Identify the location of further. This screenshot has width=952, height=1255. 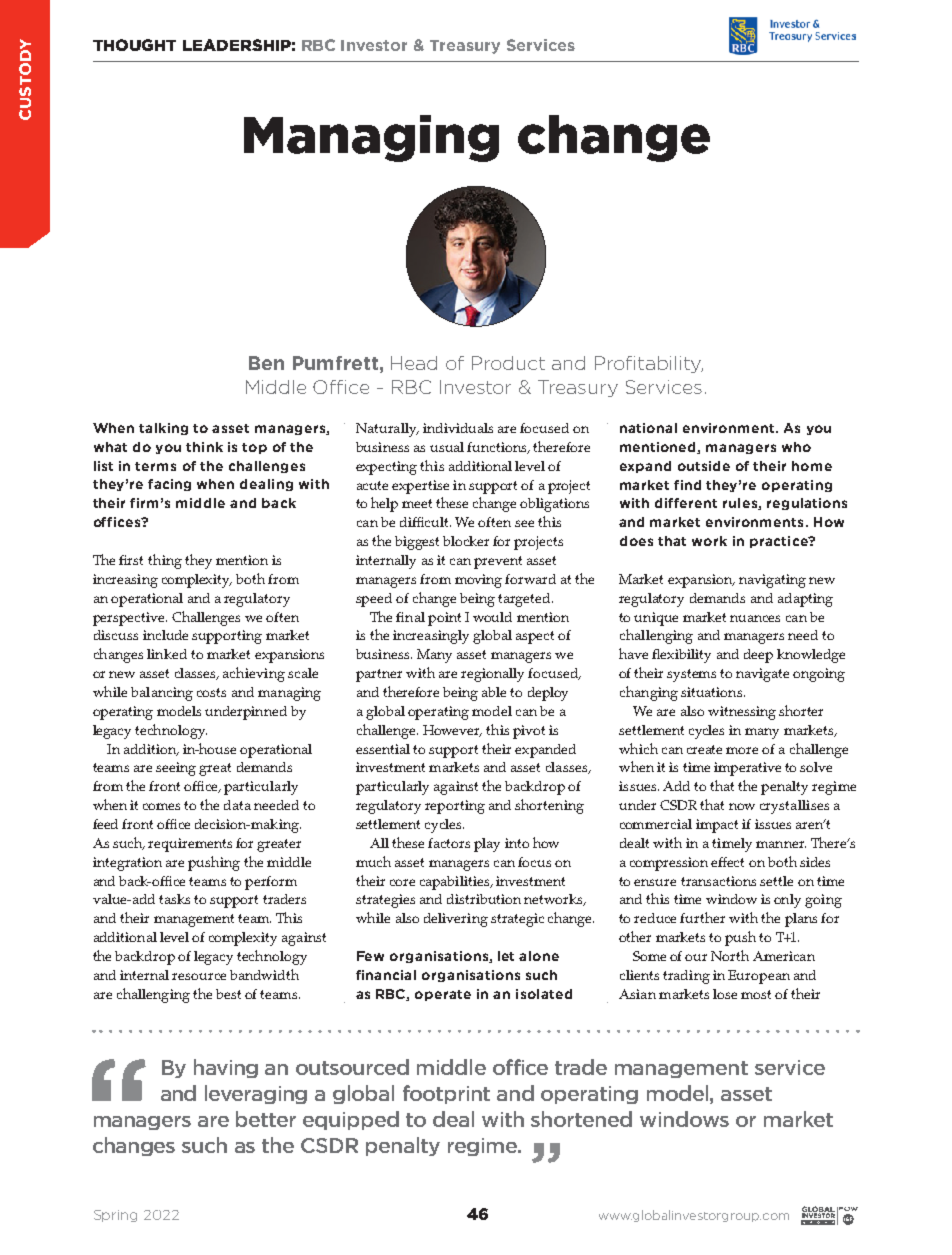
(702, 917).
